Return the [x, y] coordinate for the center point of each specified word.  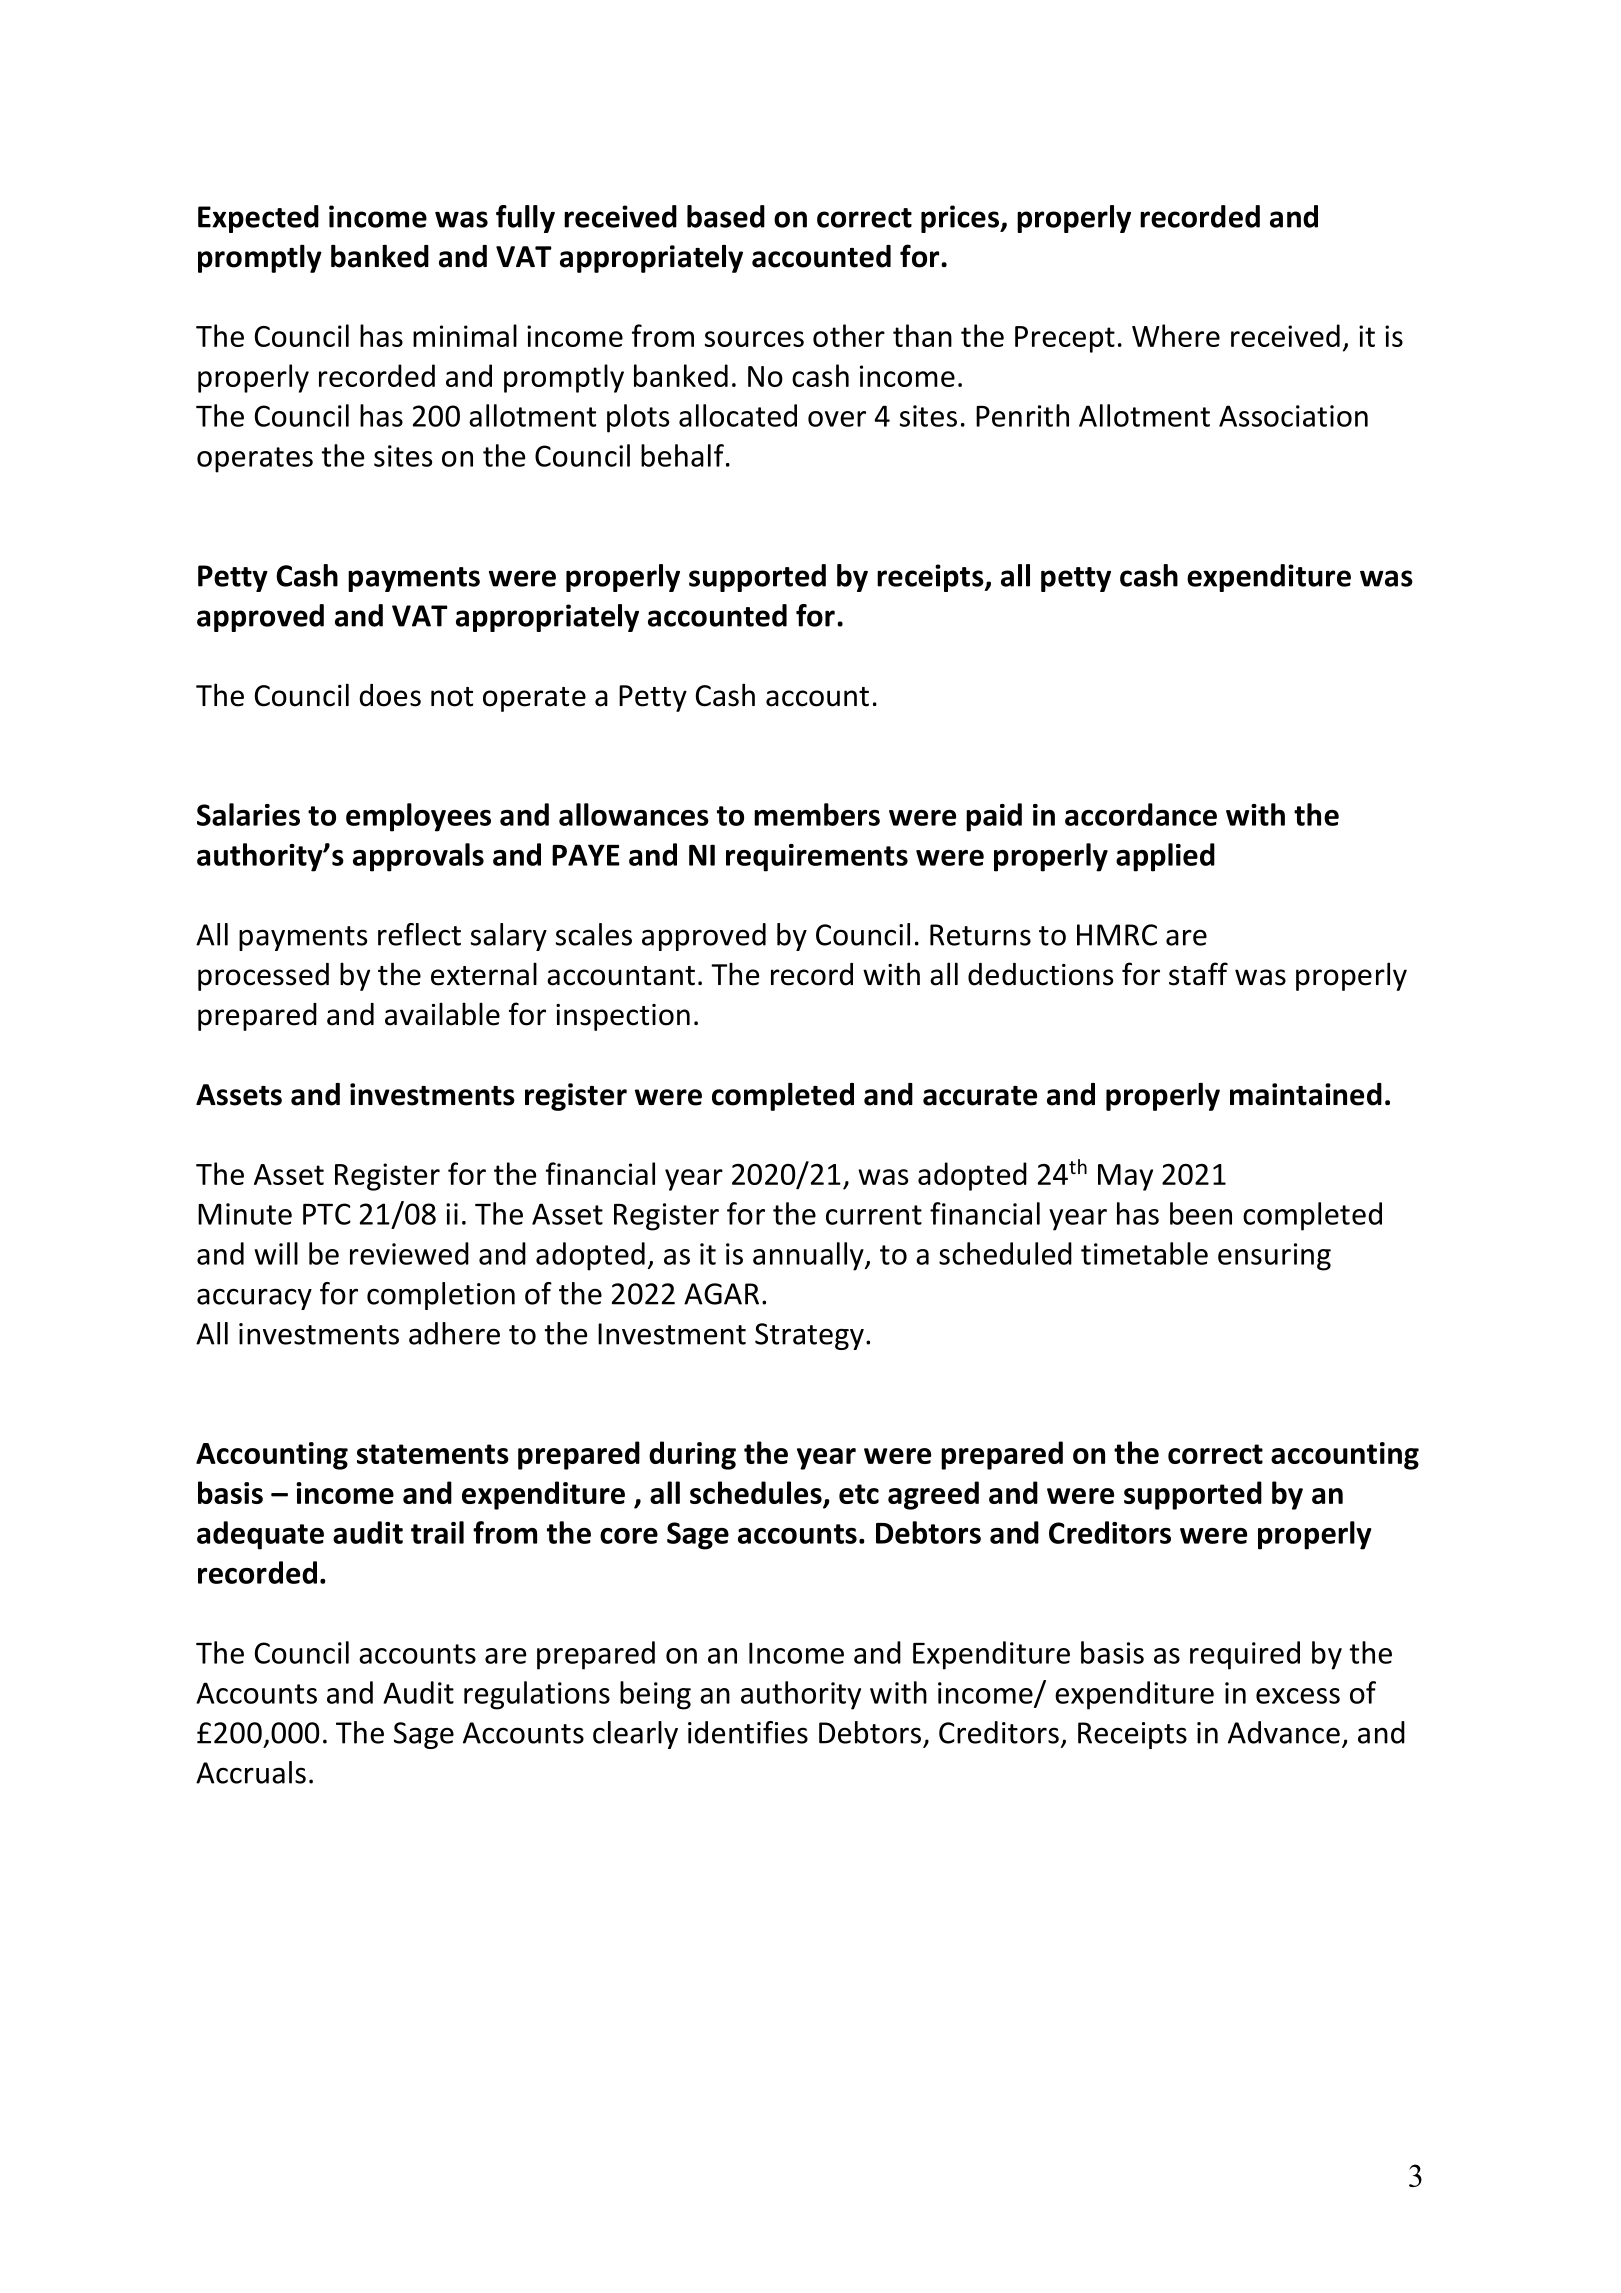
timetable [1144, 1253]
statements [433, 1454]
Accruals [251, 1772]
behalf [682, 455]
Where [1176, 335]
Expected [258, 219]
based [726, 216]
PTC [327, 1214]
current [874, 1215]
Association [1293, 416]
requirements [817, 858]
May [1125, 1177]
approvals [418, 857]
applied [1165, 857]
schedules [757, 1494]
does [390, 695]
